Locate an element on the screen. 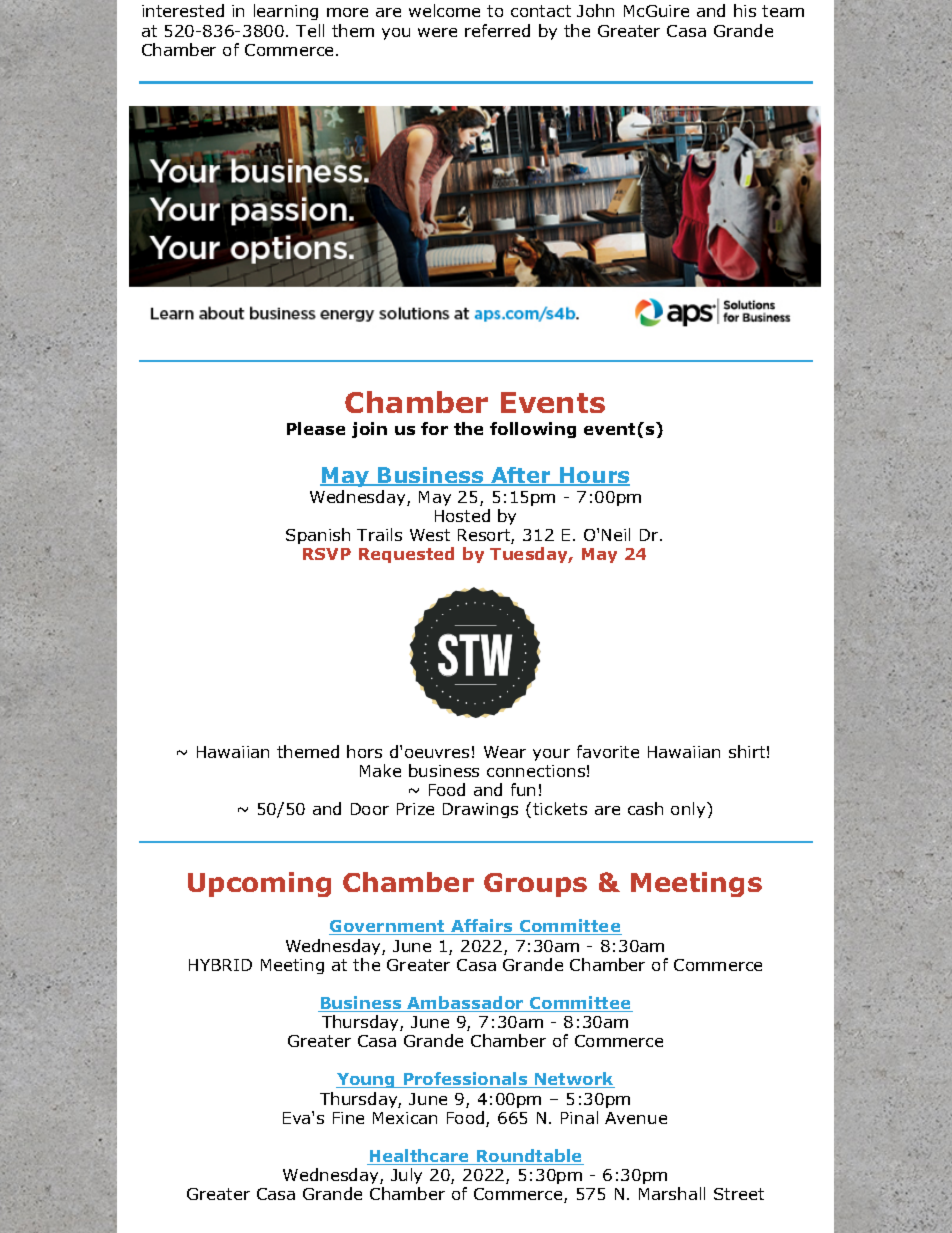  referred is located at coordinates (497, 30).
